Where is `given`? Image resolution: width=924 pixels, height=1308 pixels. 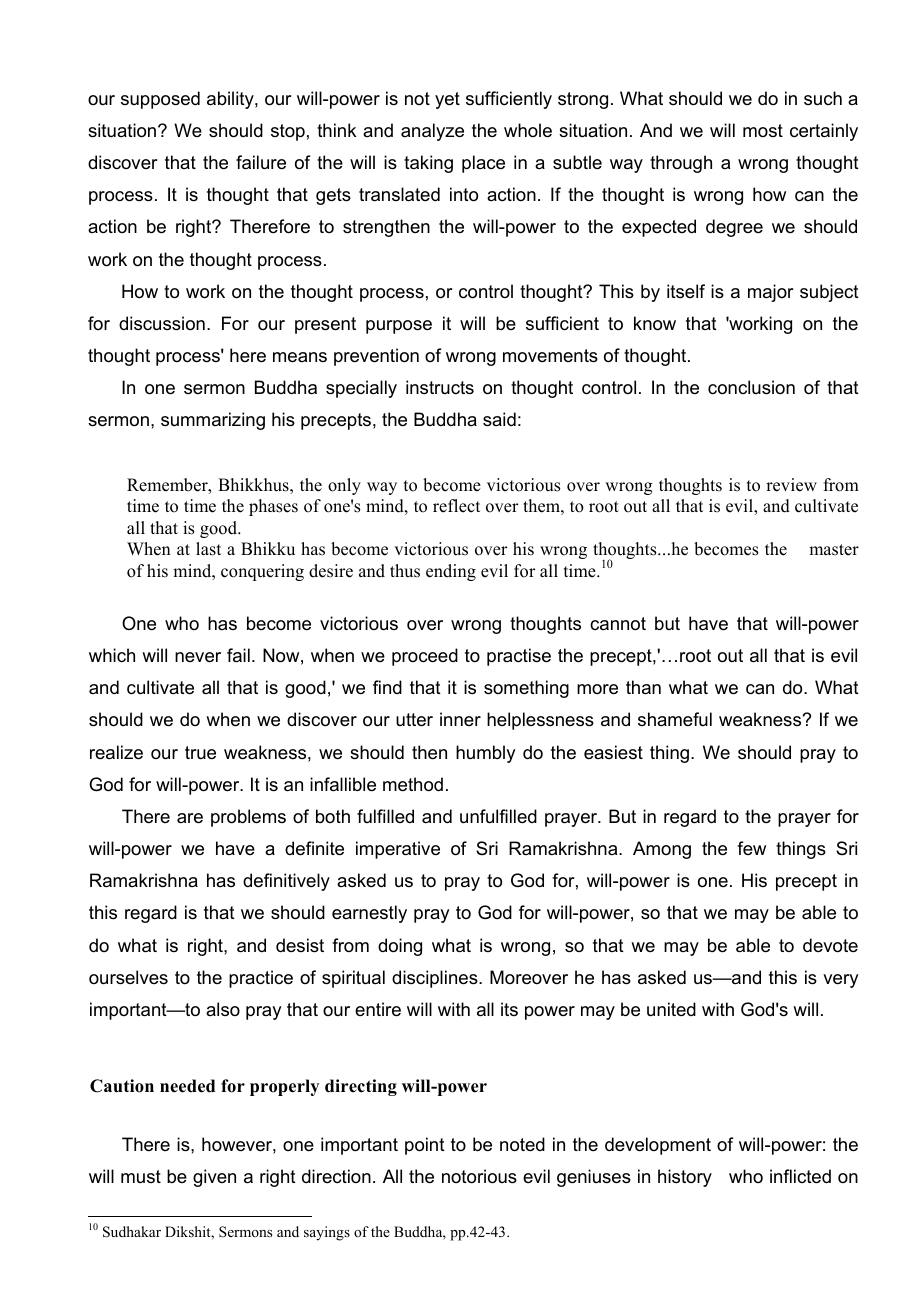 given is located at coordinates (214, 1178).
